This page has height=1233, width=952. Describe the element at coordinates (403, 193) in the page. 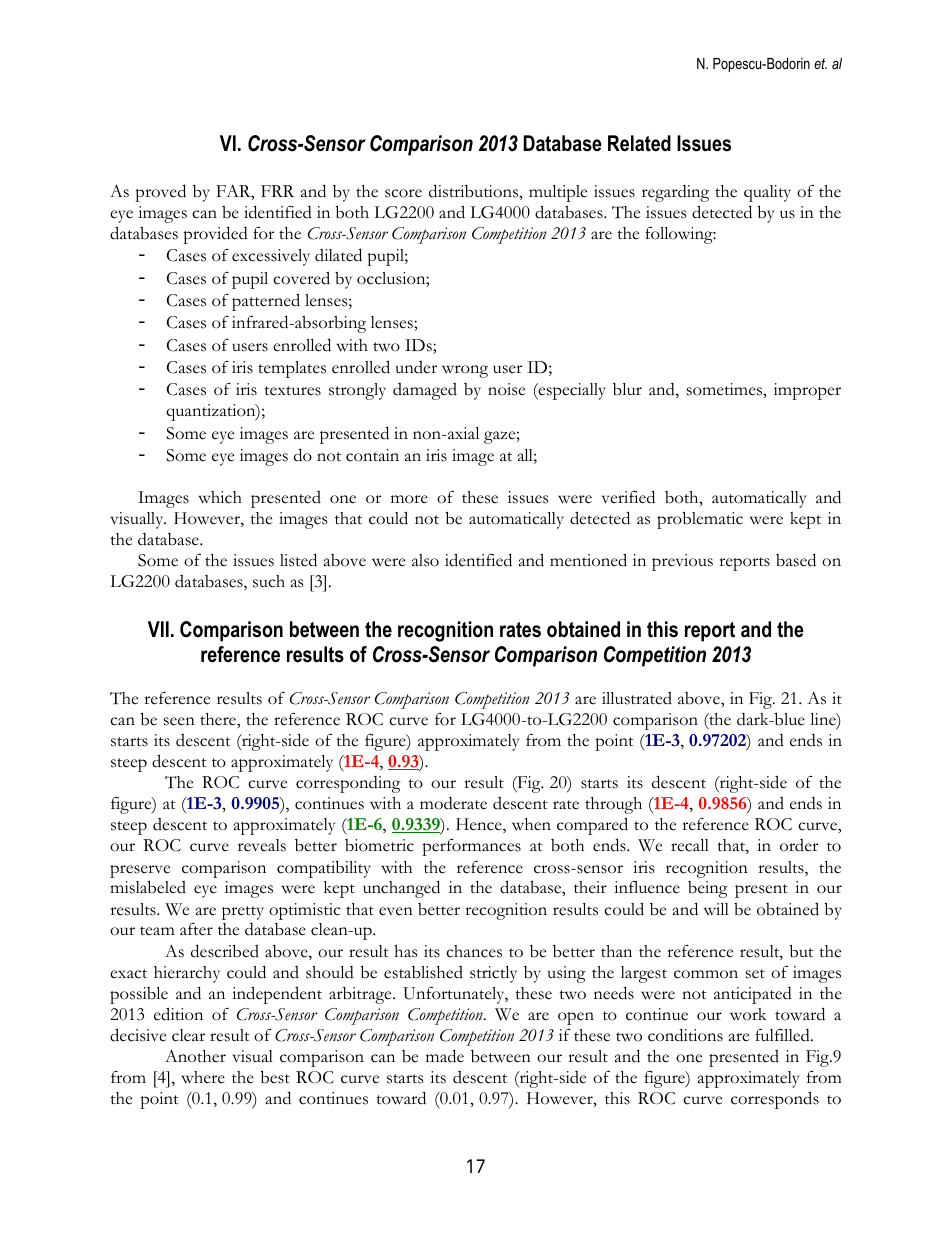

I see `score` at that location.
